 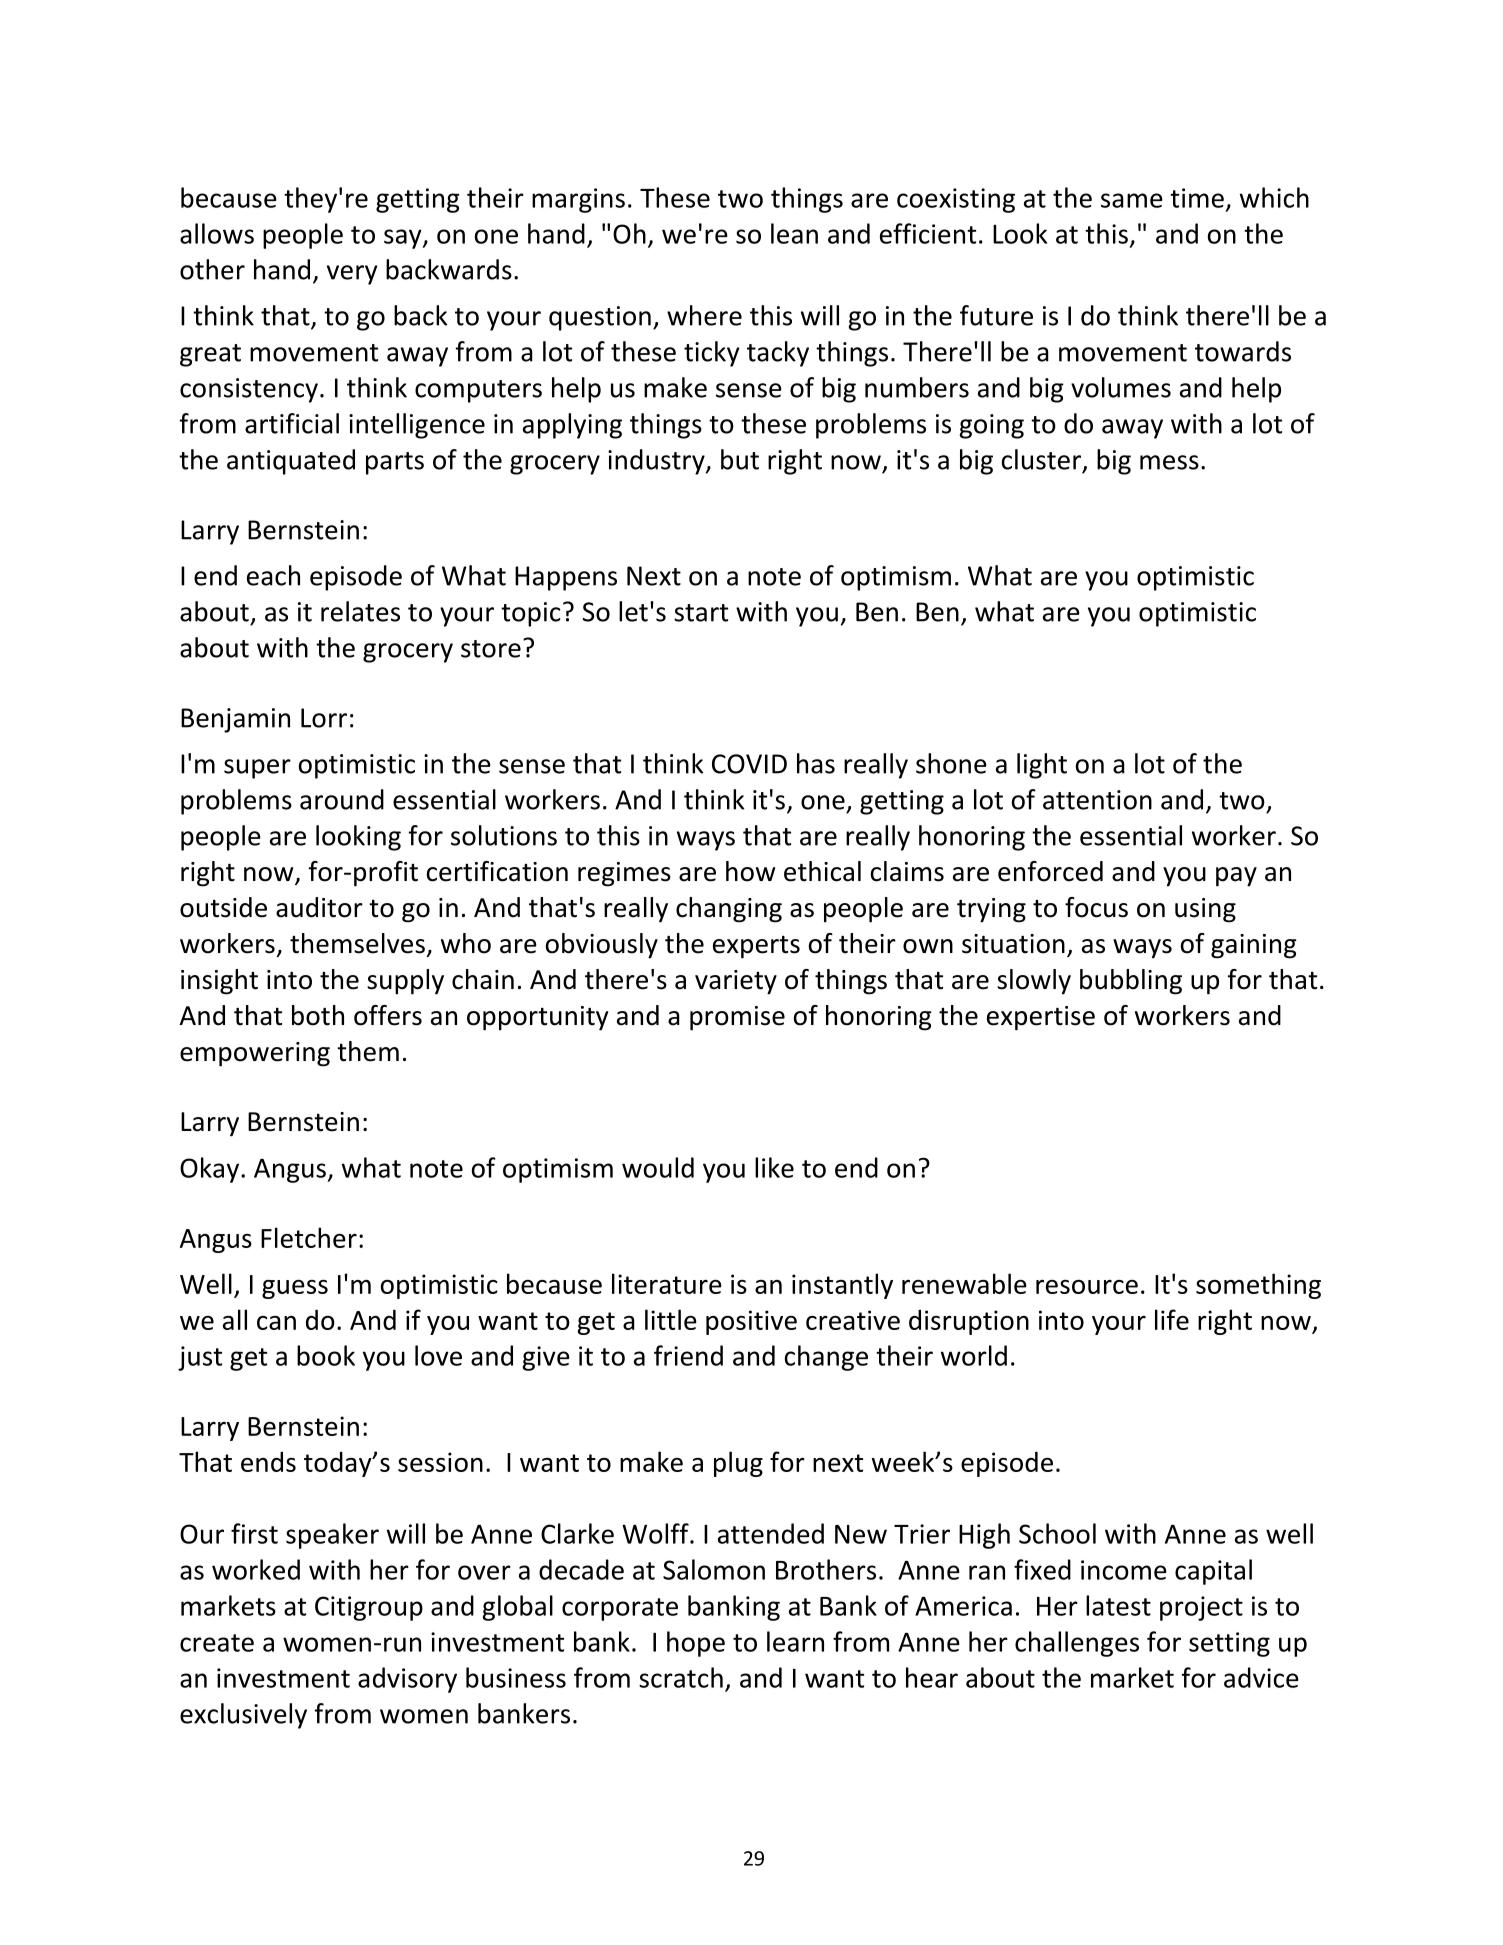 What do you see at coordinates (701, 613) in the screenshot?
I see `start` at bounding box center [701, 613].
